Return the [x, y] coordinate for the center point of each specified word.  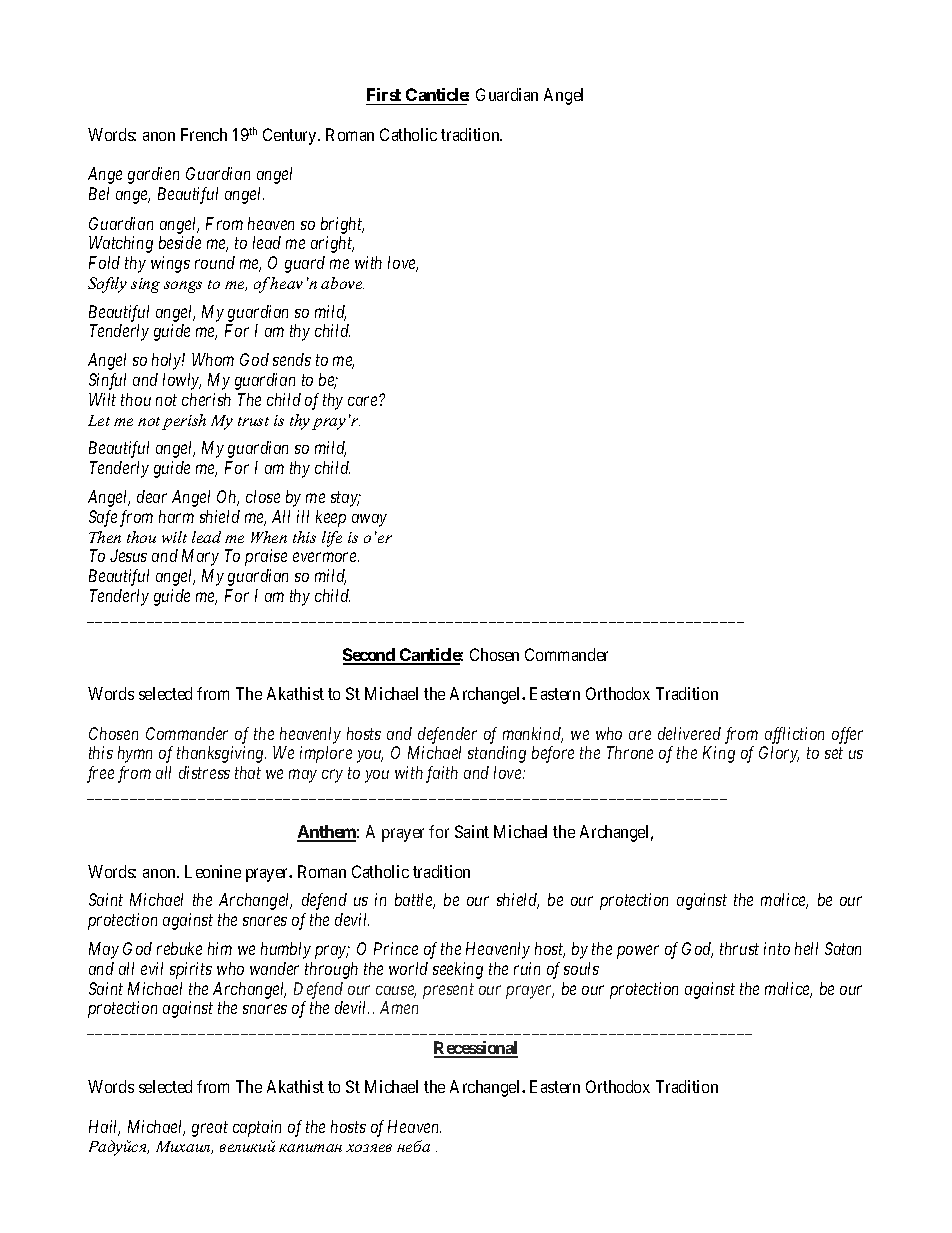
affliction [794, 735]
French [204, 134]
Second [370, 656]
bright [342, 225]
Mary [200, 557]
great [210, 1129]
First [385, 96]
